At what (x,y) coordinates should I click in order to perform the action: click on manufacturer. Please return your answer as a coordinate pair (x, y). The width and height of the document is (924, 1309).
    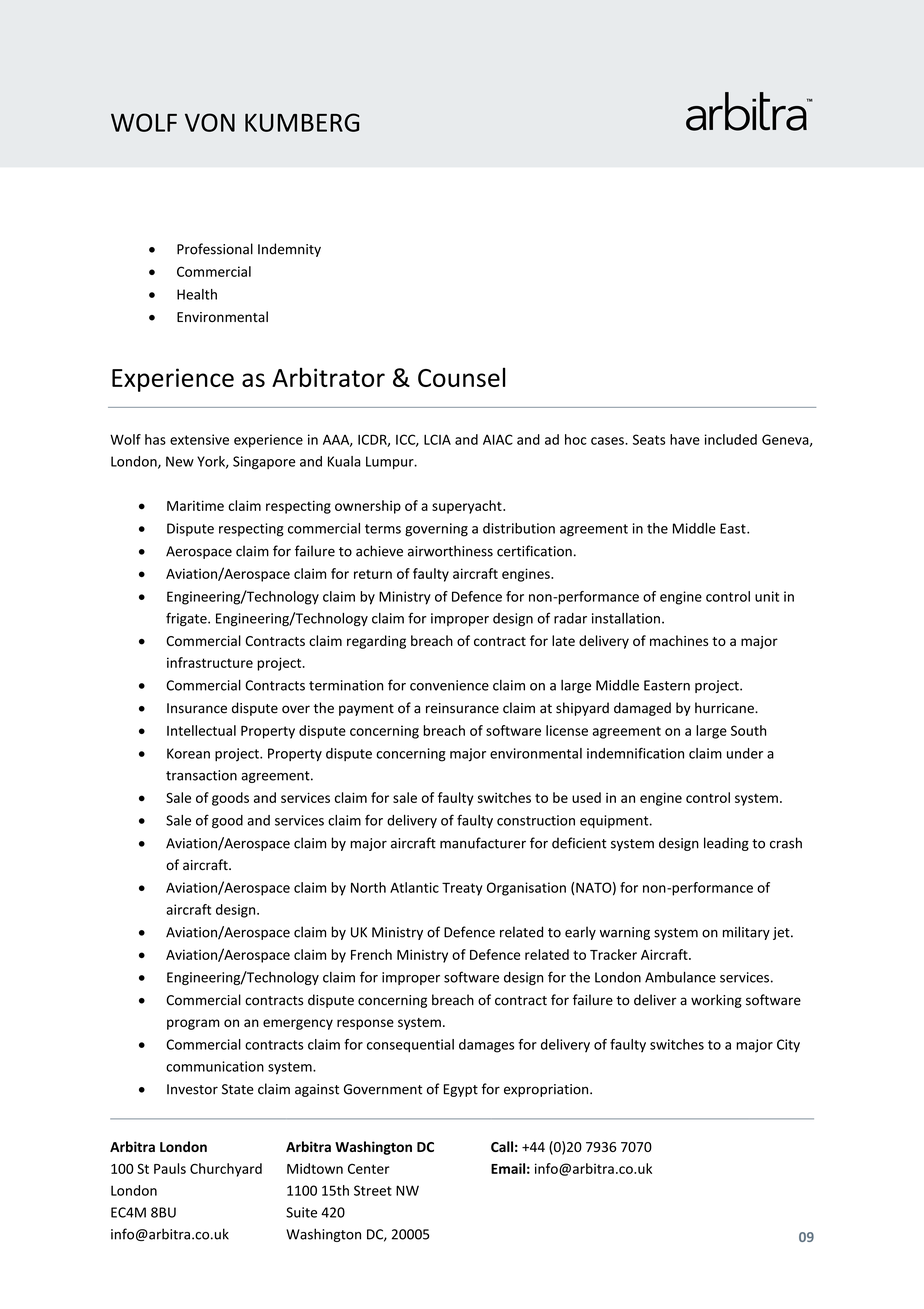
    Looking at the image, I should click on (483, 843).
